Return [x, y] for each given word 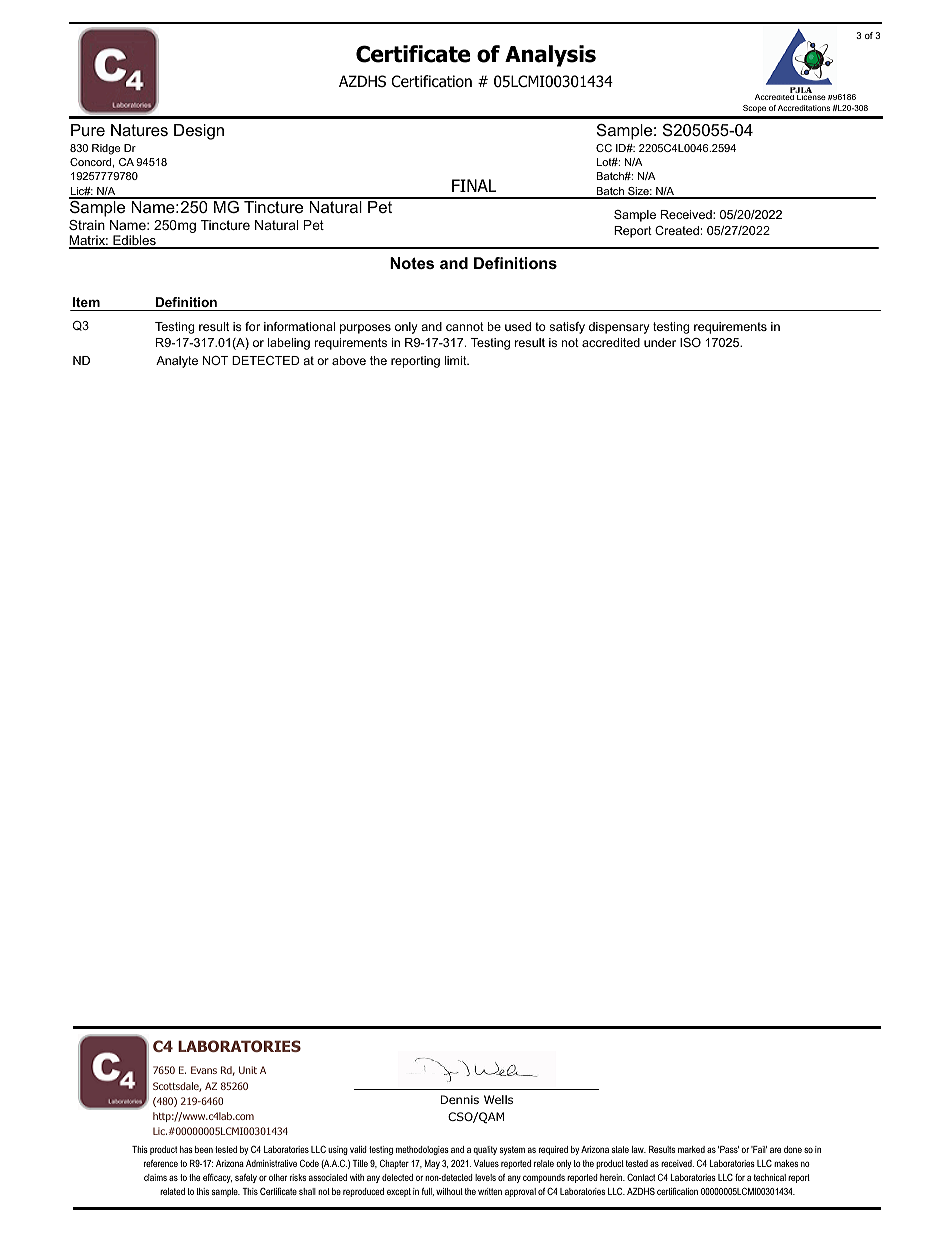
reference [161, 1163]
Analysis [550, 56]
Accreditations [804, 108]
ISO [690, 342]
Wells [498, 1099]
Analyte [177, 362]
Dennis [460, 1099]
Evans [204, 1070]
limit [456, 360]
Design [199, 132]
